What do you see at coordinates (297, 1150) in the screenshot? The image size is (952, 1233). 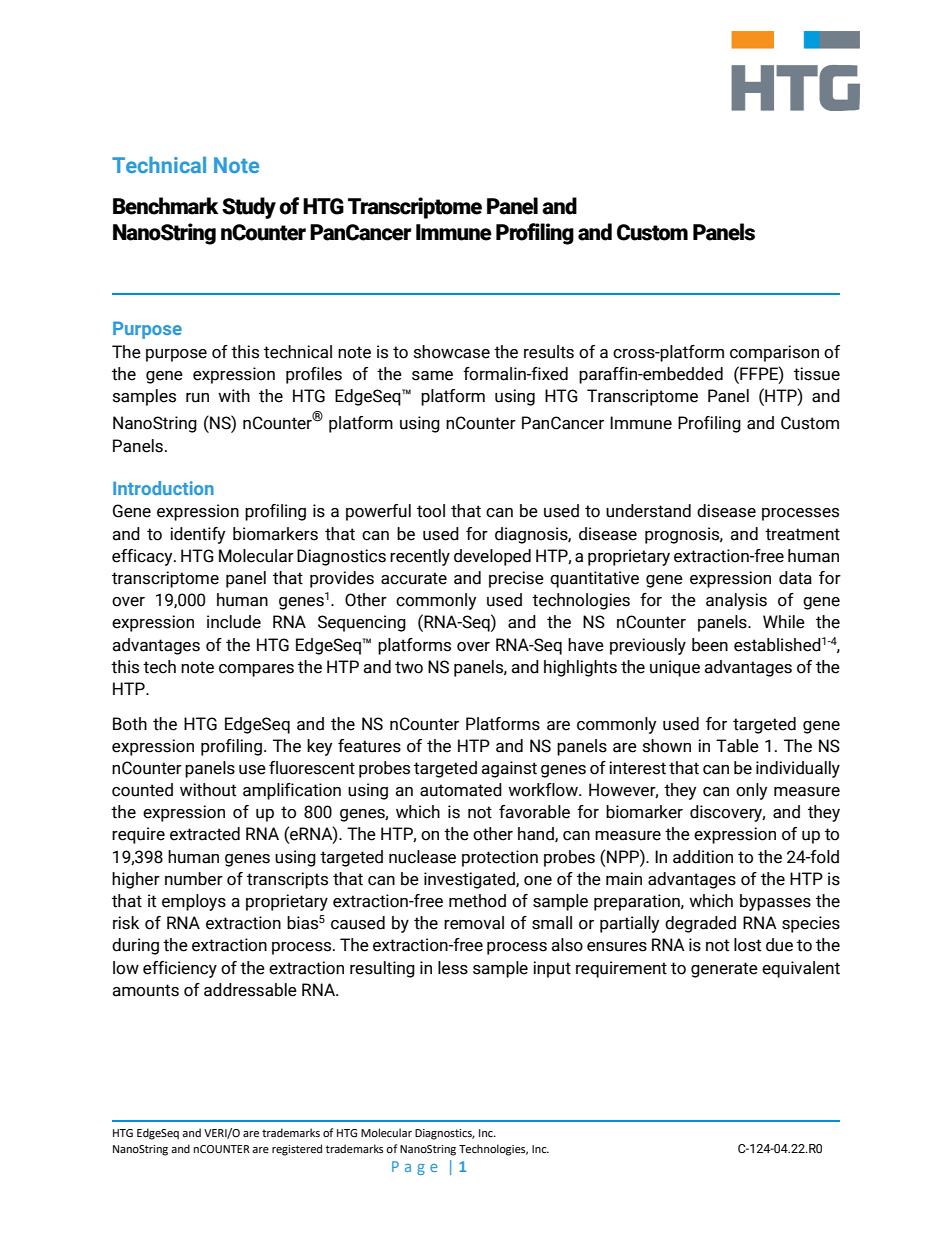 I see `registered` at bounding box center [297, 1150].
